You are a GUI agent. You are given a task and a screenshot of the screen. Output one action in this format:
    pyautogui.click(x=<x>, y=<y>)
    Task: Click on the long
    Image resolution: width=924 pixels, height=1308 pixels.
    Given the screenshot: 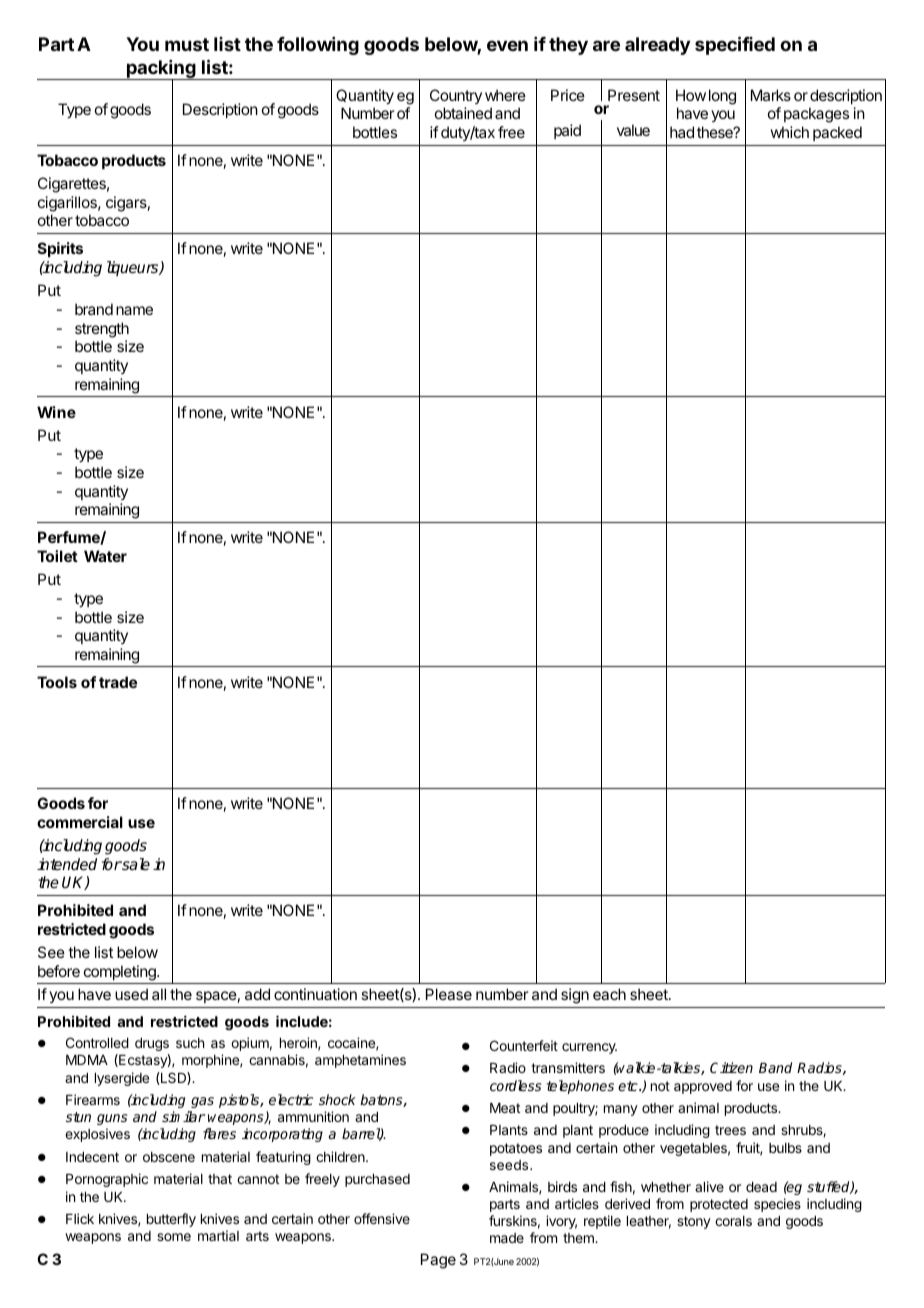 What is the action you would take?
    pyautogui.click(x=722, y=97)
